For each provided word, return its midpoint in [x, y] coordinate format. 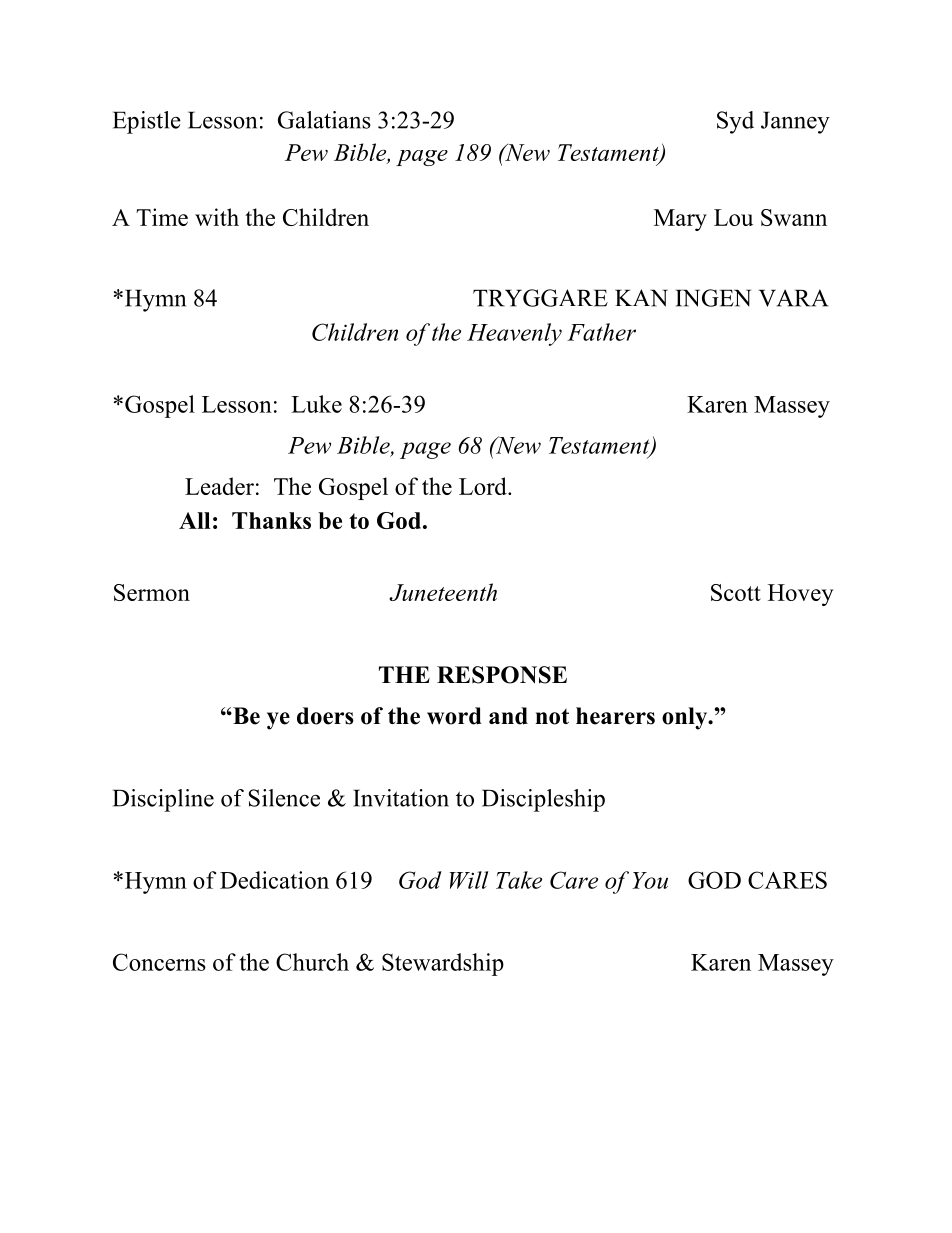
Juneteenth [443, 592]
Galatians [324, 120]
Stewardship [443, 964]
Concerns [159, 962]
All [194, 520]
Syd [735, 122]
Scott [736, 592]
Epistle [147, 122]
